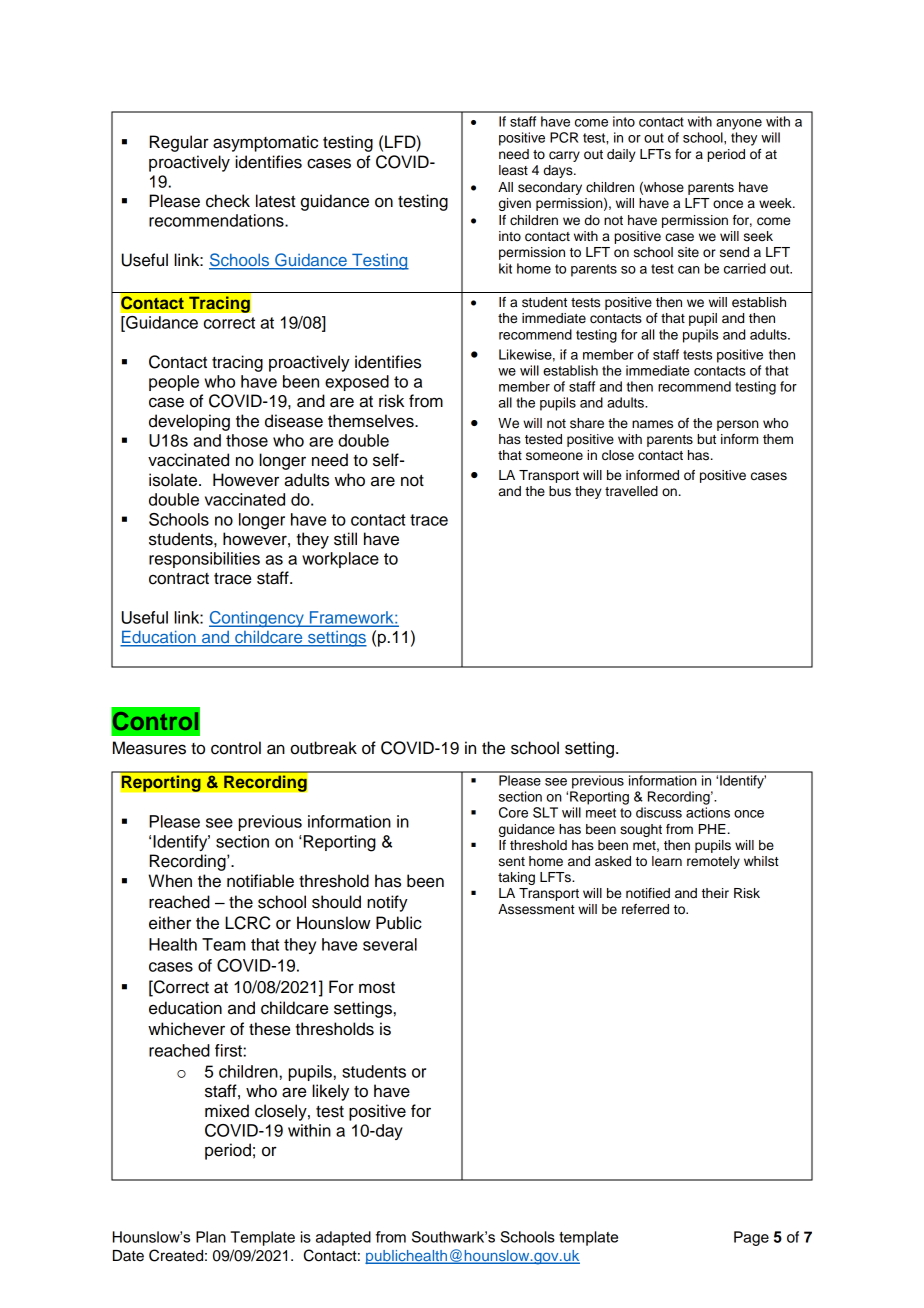 Image resolution: width=924 pixels, height=1308 pixels. I want to click on outbreak, so click(323, 748).
